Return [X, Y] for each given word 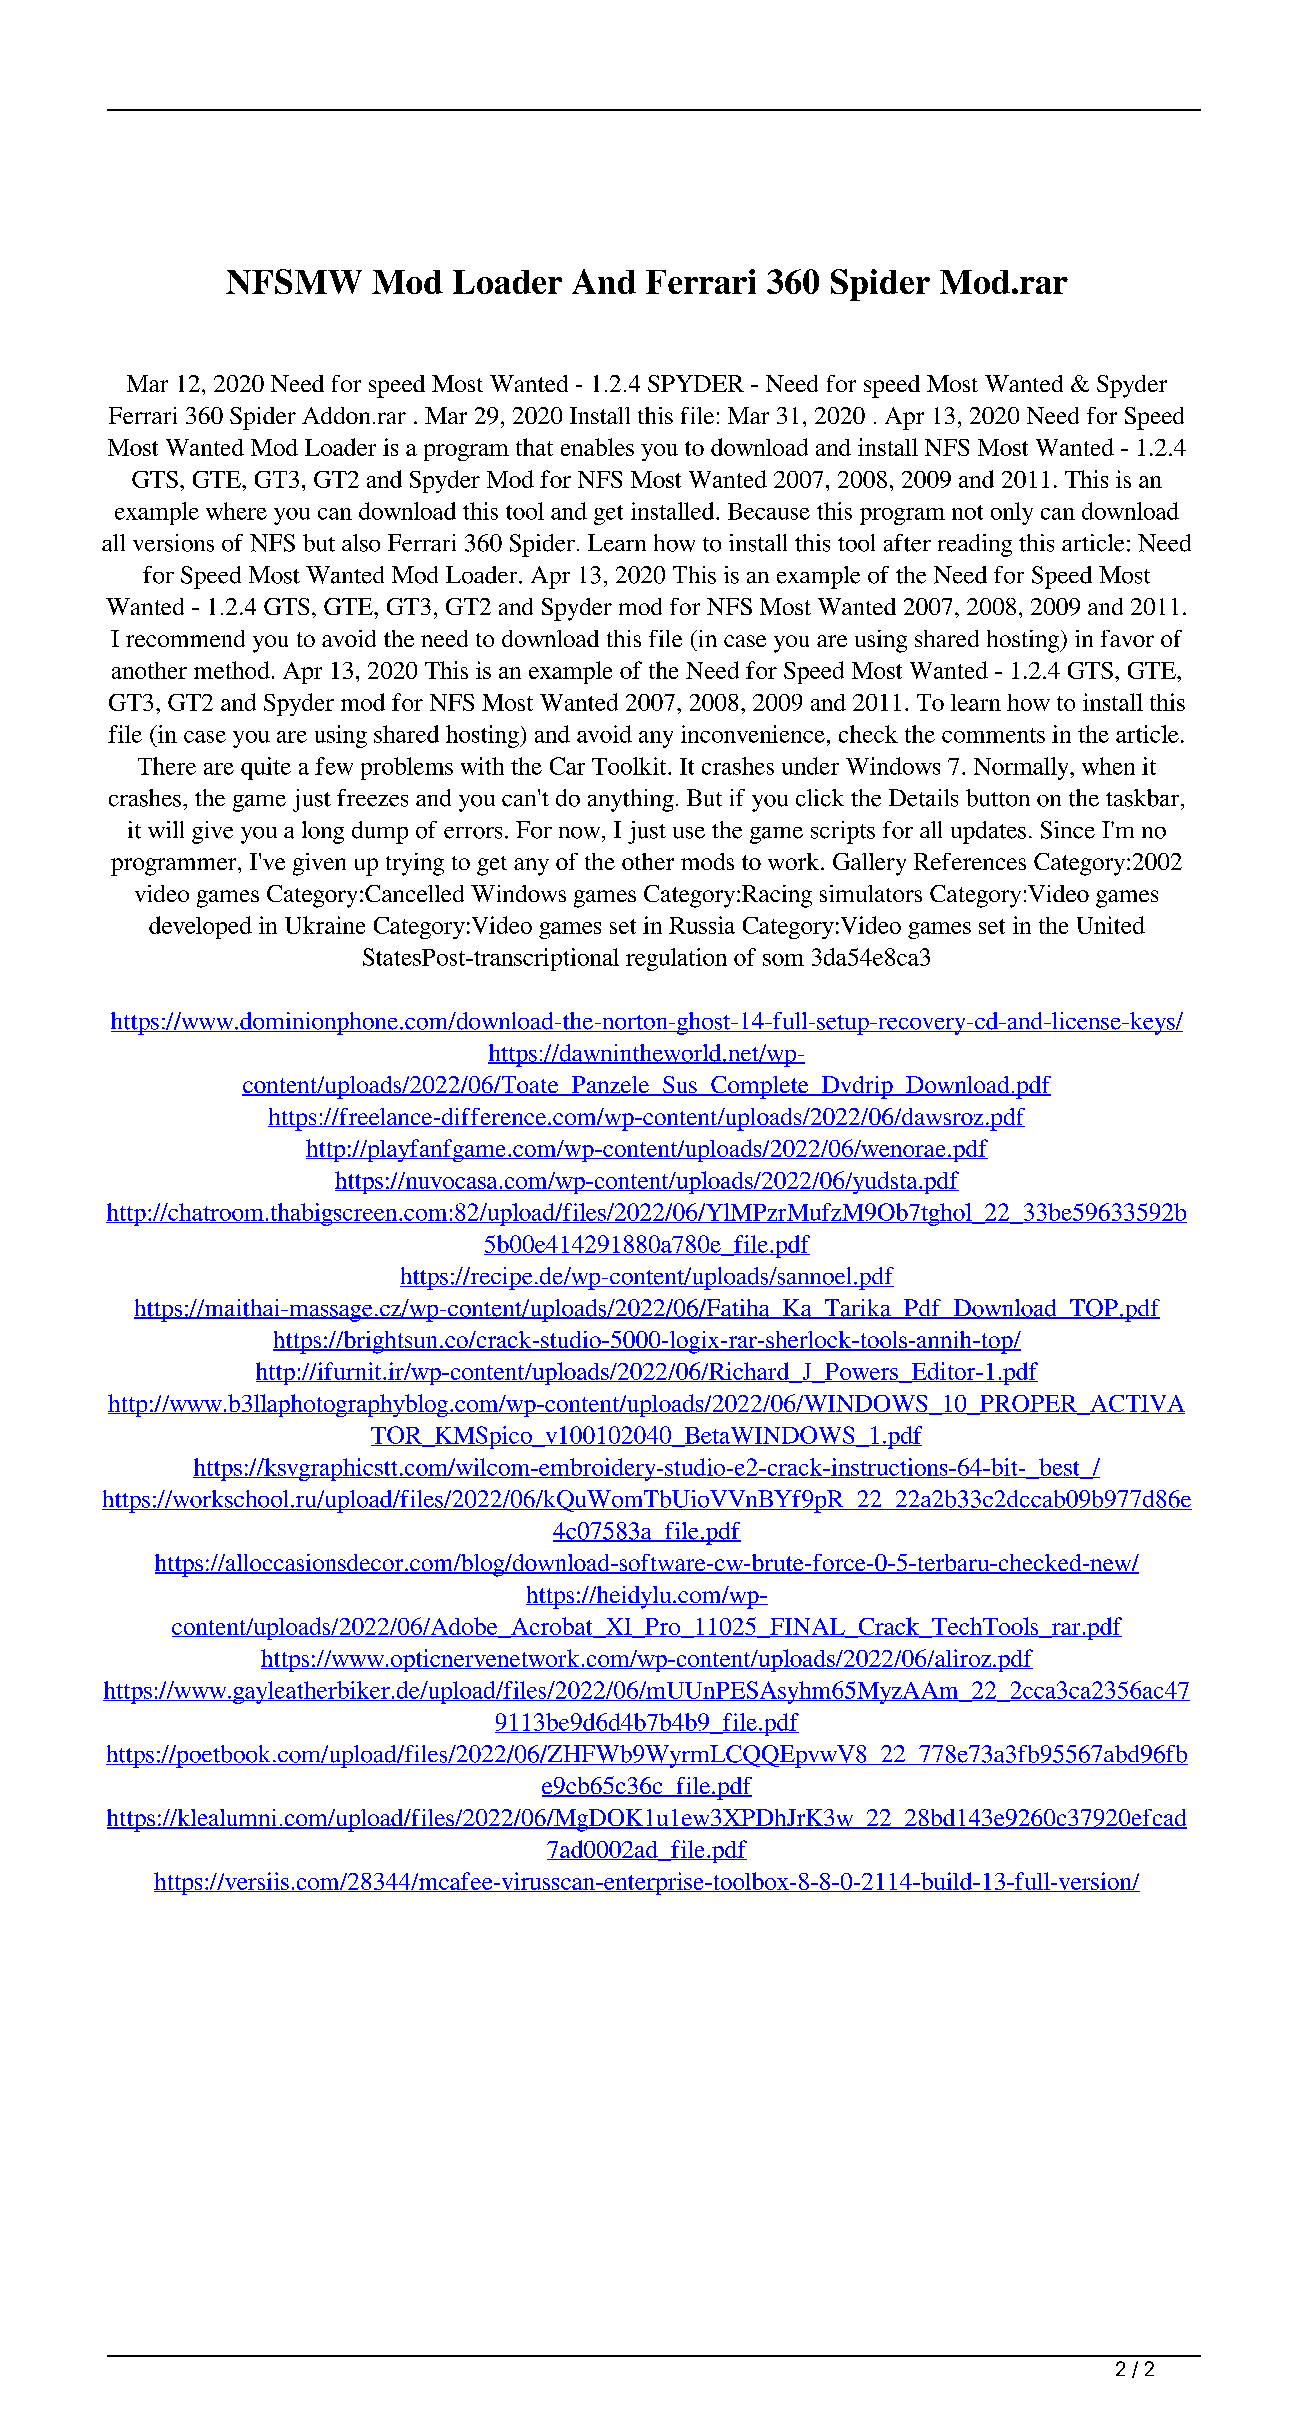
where [236, 511]
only [1012, 513]
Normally [1022, 768]
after [907, 543]
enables [597, 447]
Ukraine [325, 925]
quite [266, 768]
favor [1127, 638]
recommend [185, 638]
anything [631, 800]
